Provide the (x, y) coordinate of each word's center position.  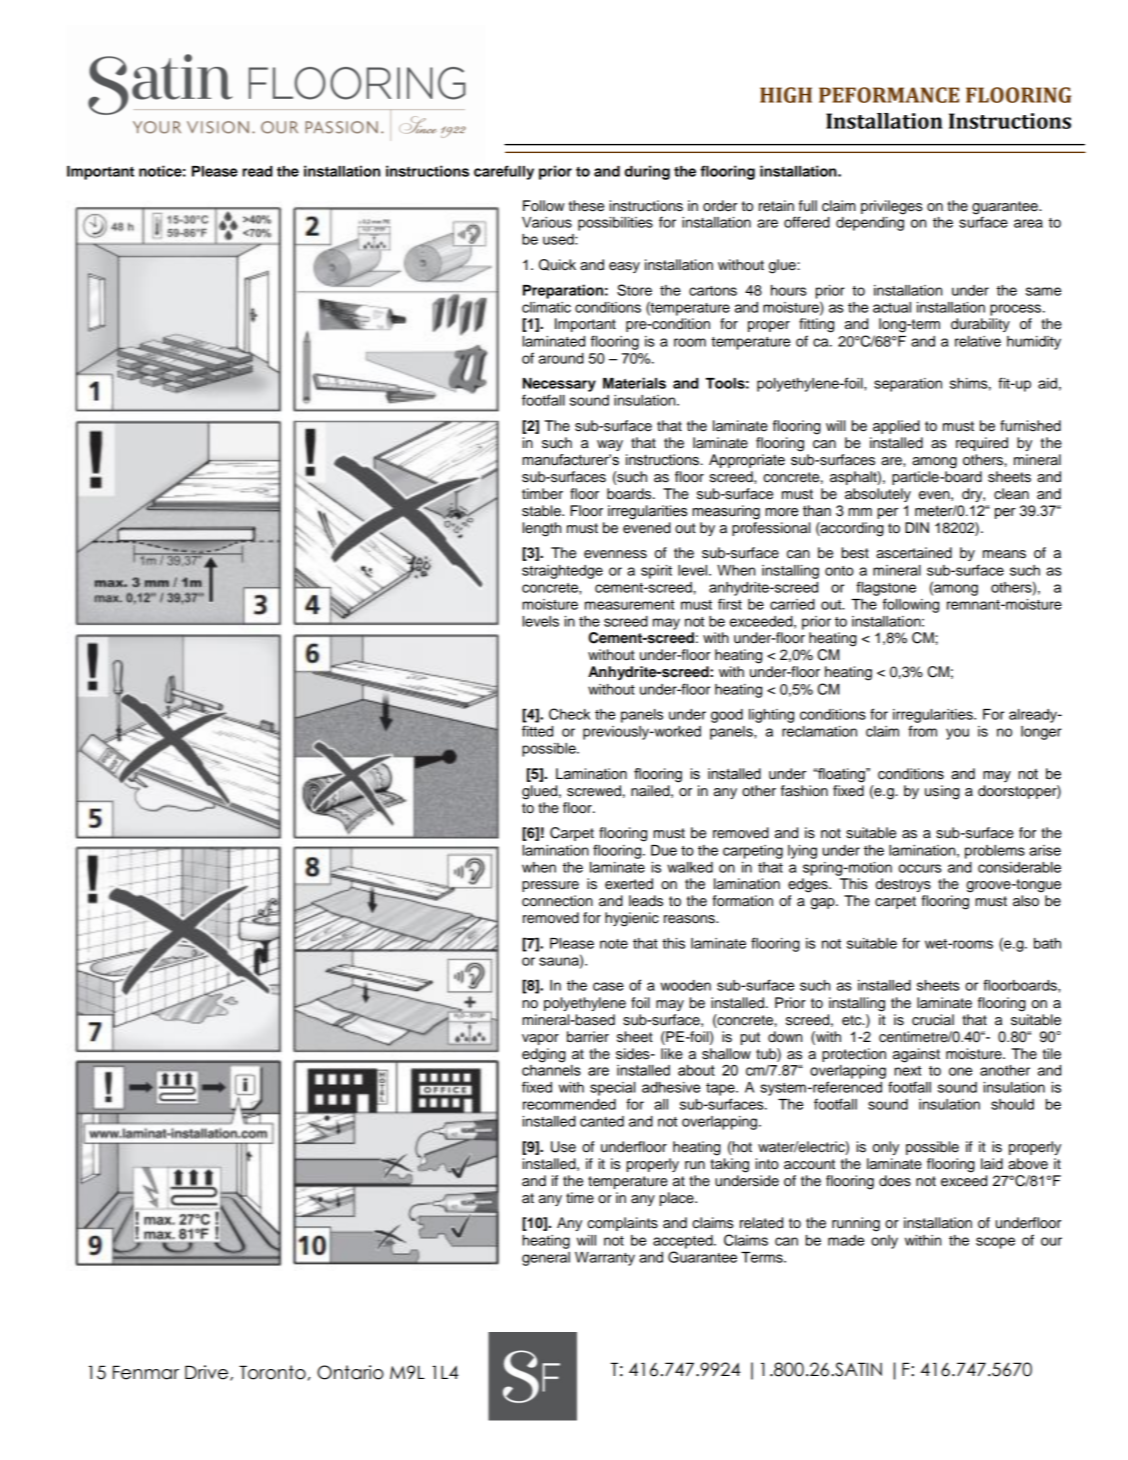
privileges (891, 207)
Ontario (350, 1372)
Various (547, 222)
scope (995, 1243)
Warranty (605, 1259)
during (647, 172)
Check (569, 714)
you (957, 734)
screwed (594, 791)
